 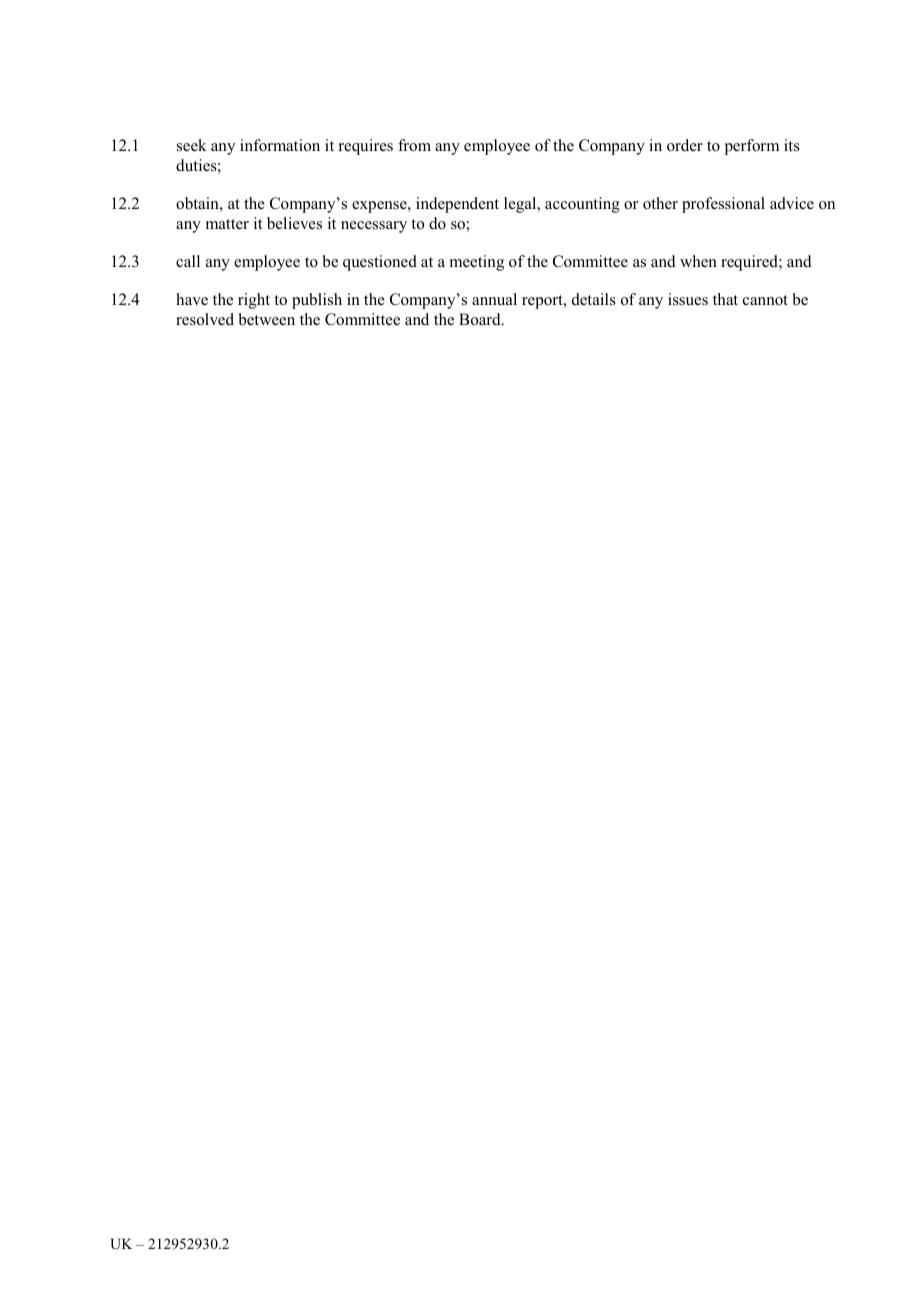 I want to click on from, so click(x=414, y=145).
